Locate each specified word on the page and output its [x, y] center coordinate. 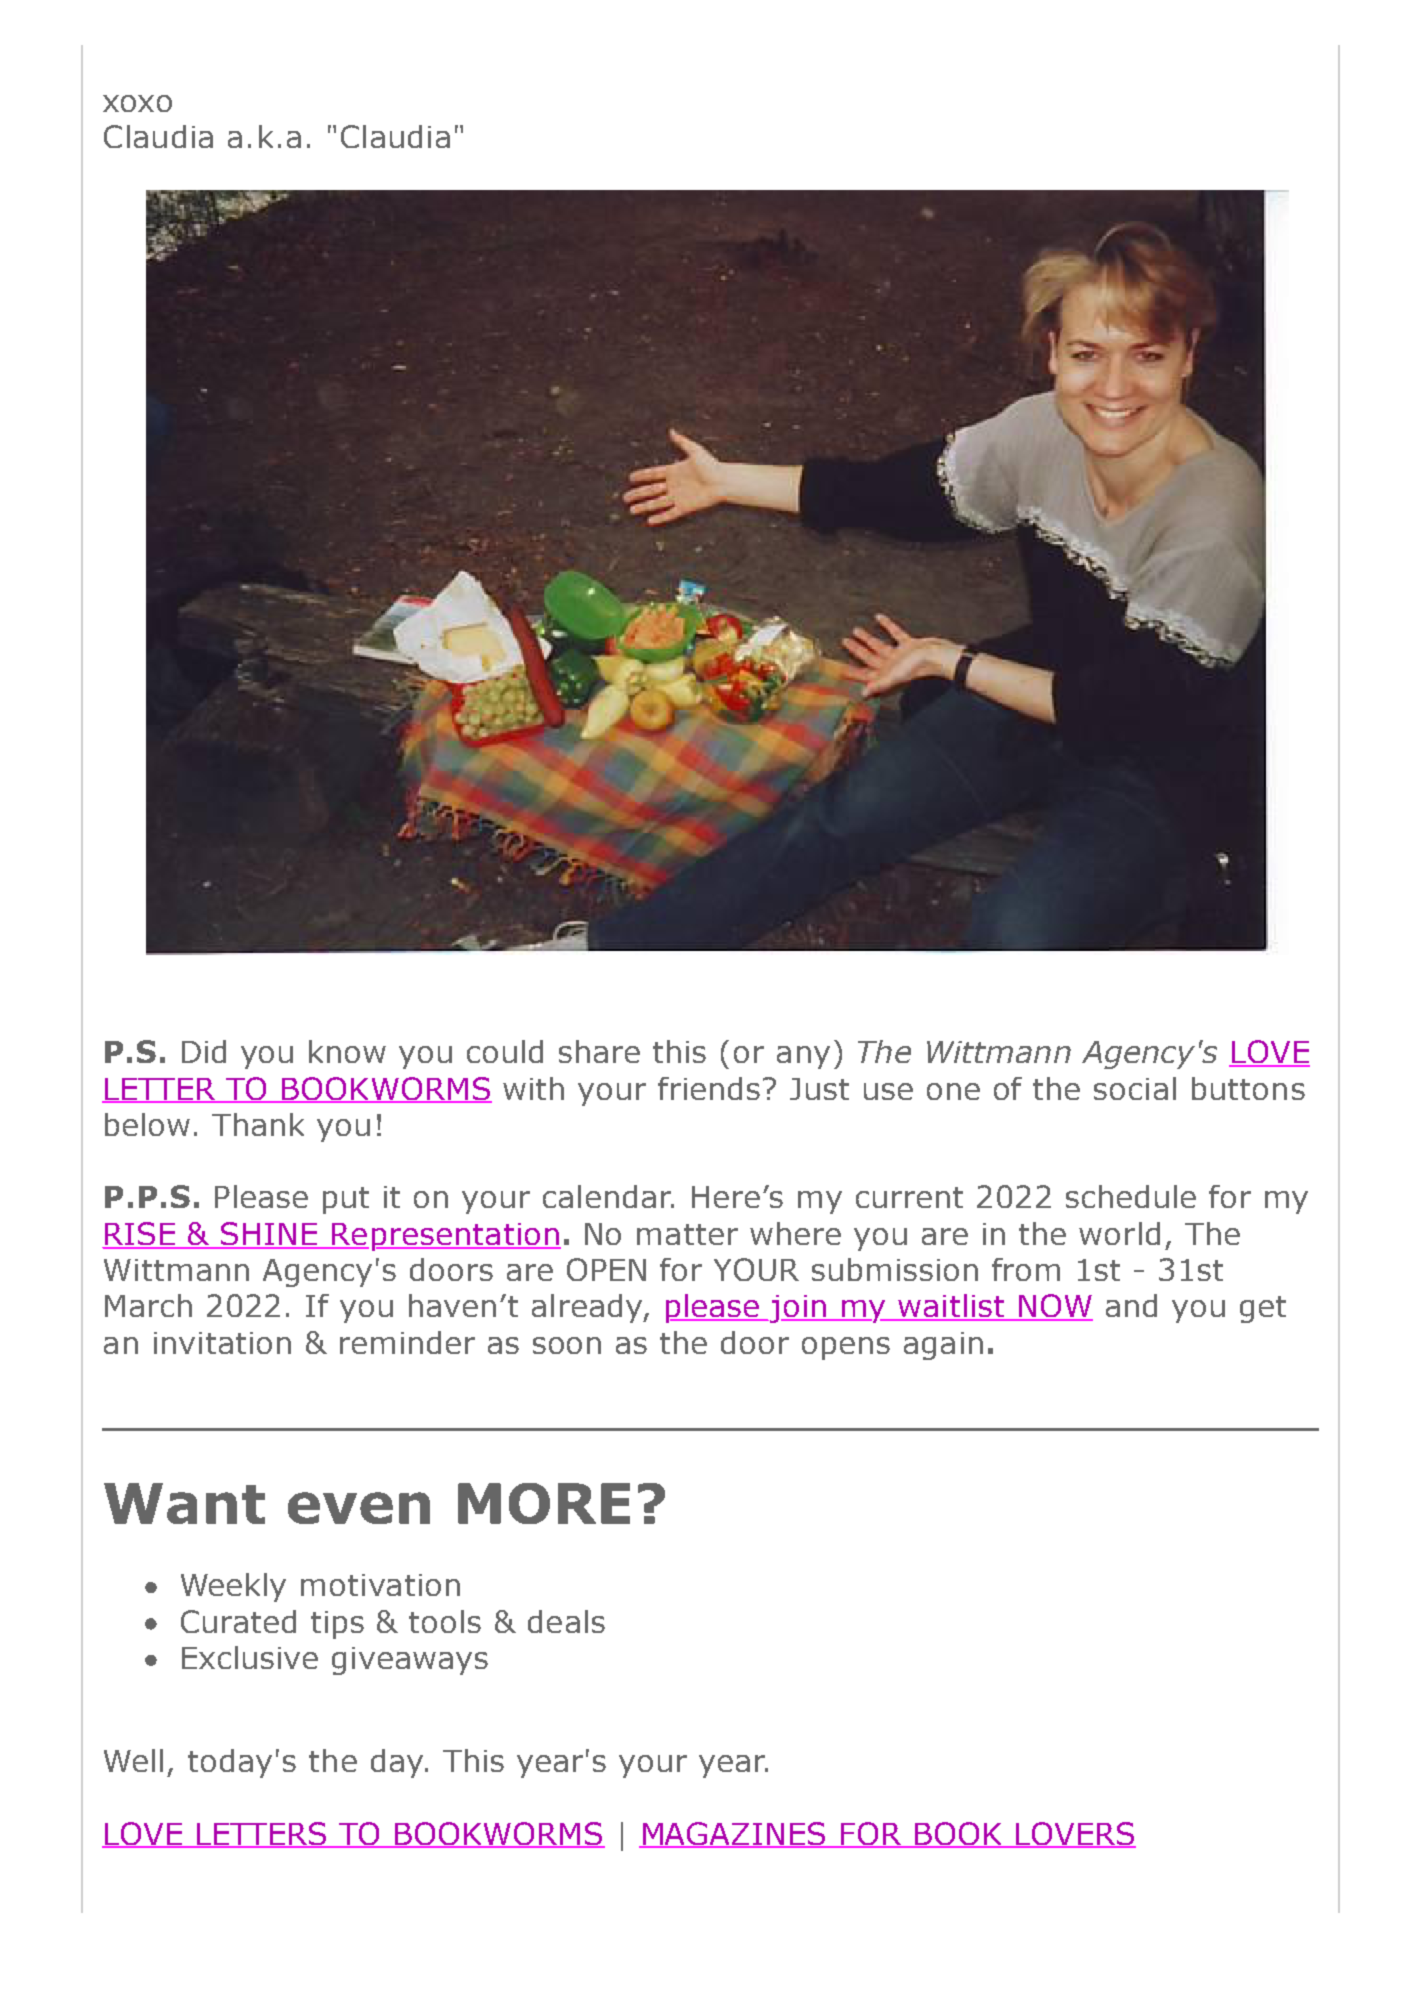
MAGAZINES [734, 1834]
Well [133, 1760]
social [1135, 1088]
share [599, 1051]
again [943, 1346]
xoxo [137, 103]
